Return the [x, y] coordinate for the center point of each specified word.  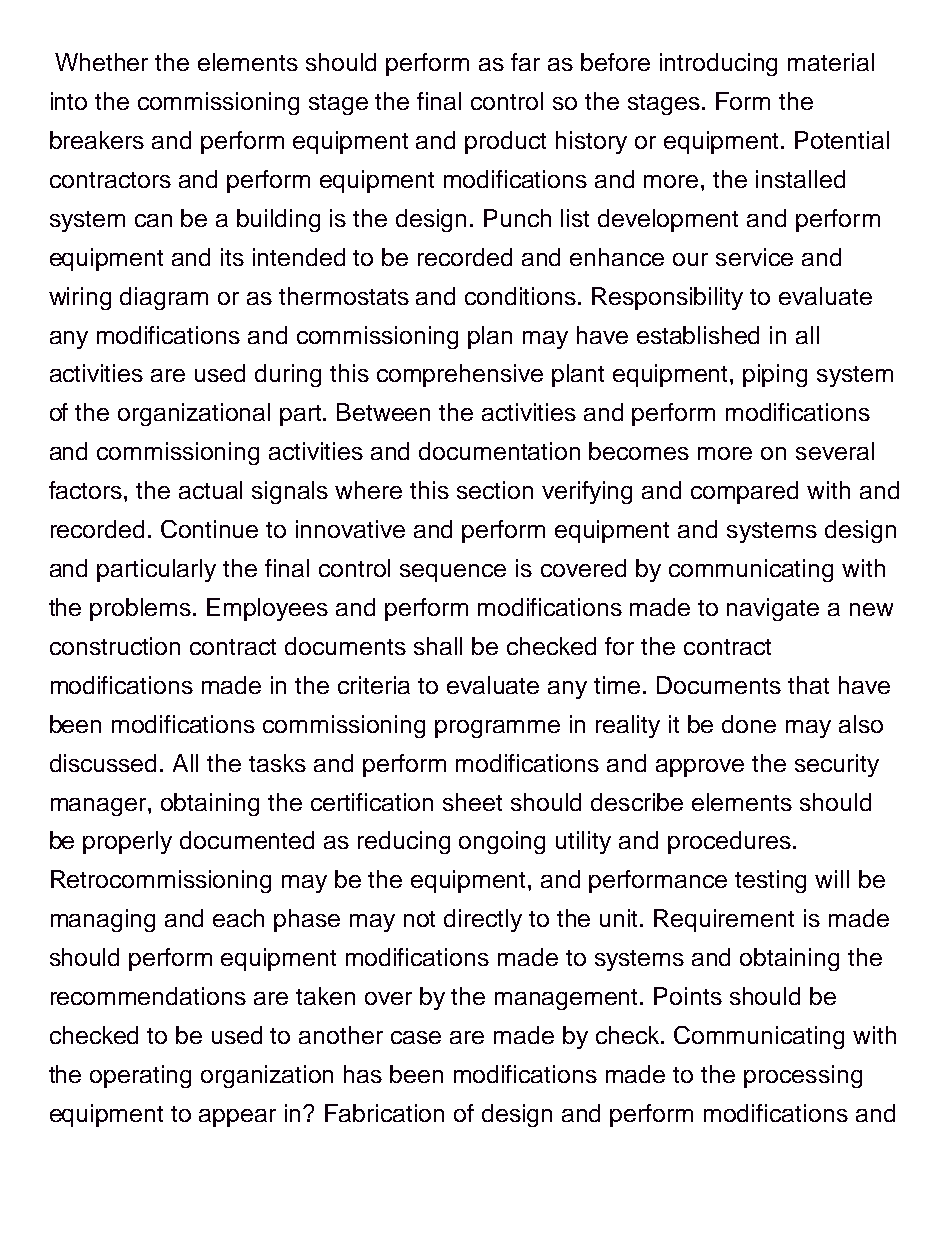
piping [775, 375]
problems [142, 609]
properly [127, 842]
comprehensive [460, 375]
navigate [773, 609]
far [525, 62]
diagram [164, 298]
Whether [101, 62]
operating [140, 1076]
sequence [453, 573]
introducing [718, 64]
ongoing [502, 842]
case [416, 1037]
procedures [729, 842]
